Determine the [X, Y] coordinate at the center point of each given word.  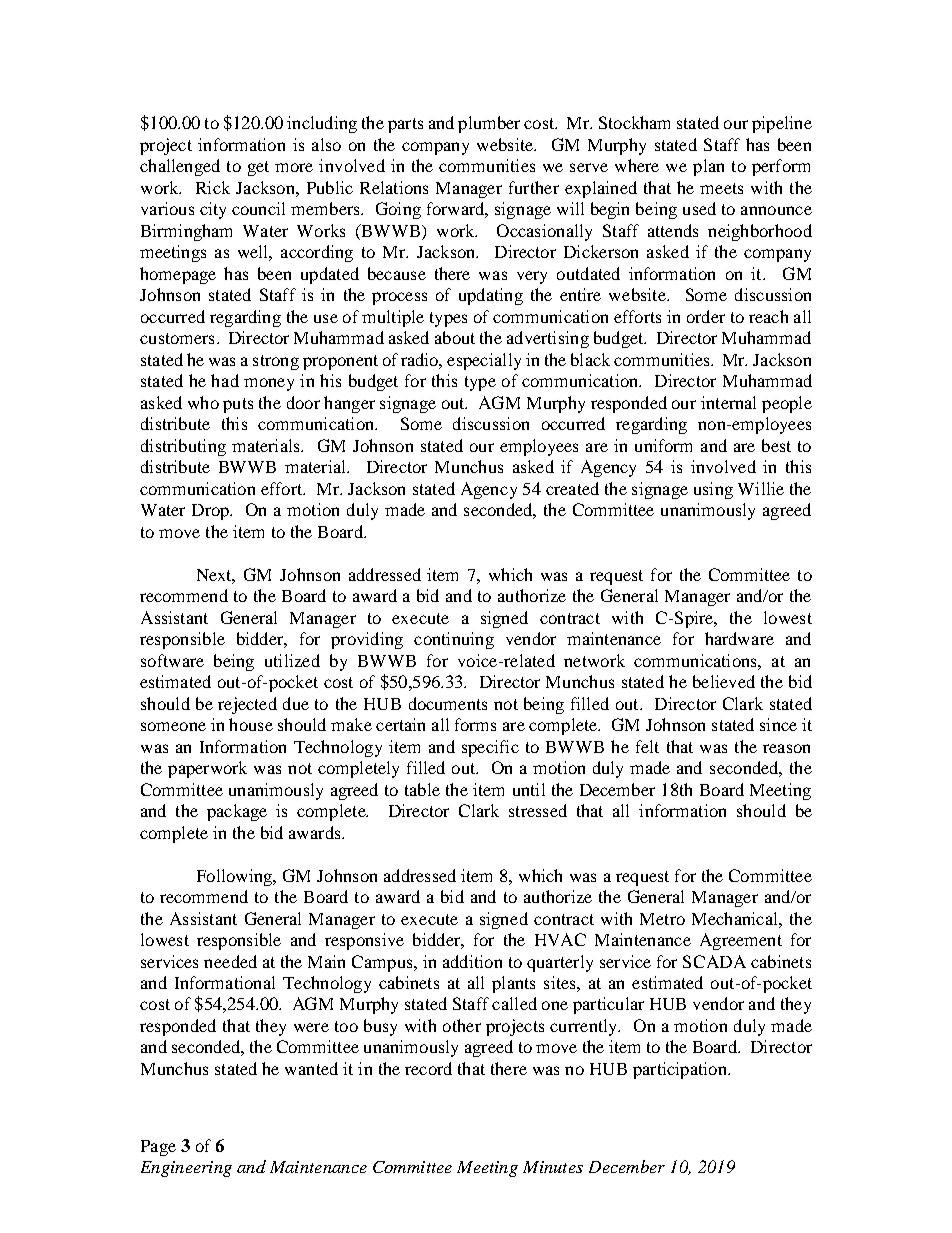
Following [236, 877]
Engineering [186, 1169]
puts [238, 405]
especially [484, 361]
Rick [213, 187]
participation [681, 1070]
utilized [292, 660]
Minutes [553, 1167]
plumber [489, 124]
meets [721, 188]
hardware [739, 638]
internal [728, 402]
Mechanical [736, 918]
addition [472, 961]
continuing [454, 640]
